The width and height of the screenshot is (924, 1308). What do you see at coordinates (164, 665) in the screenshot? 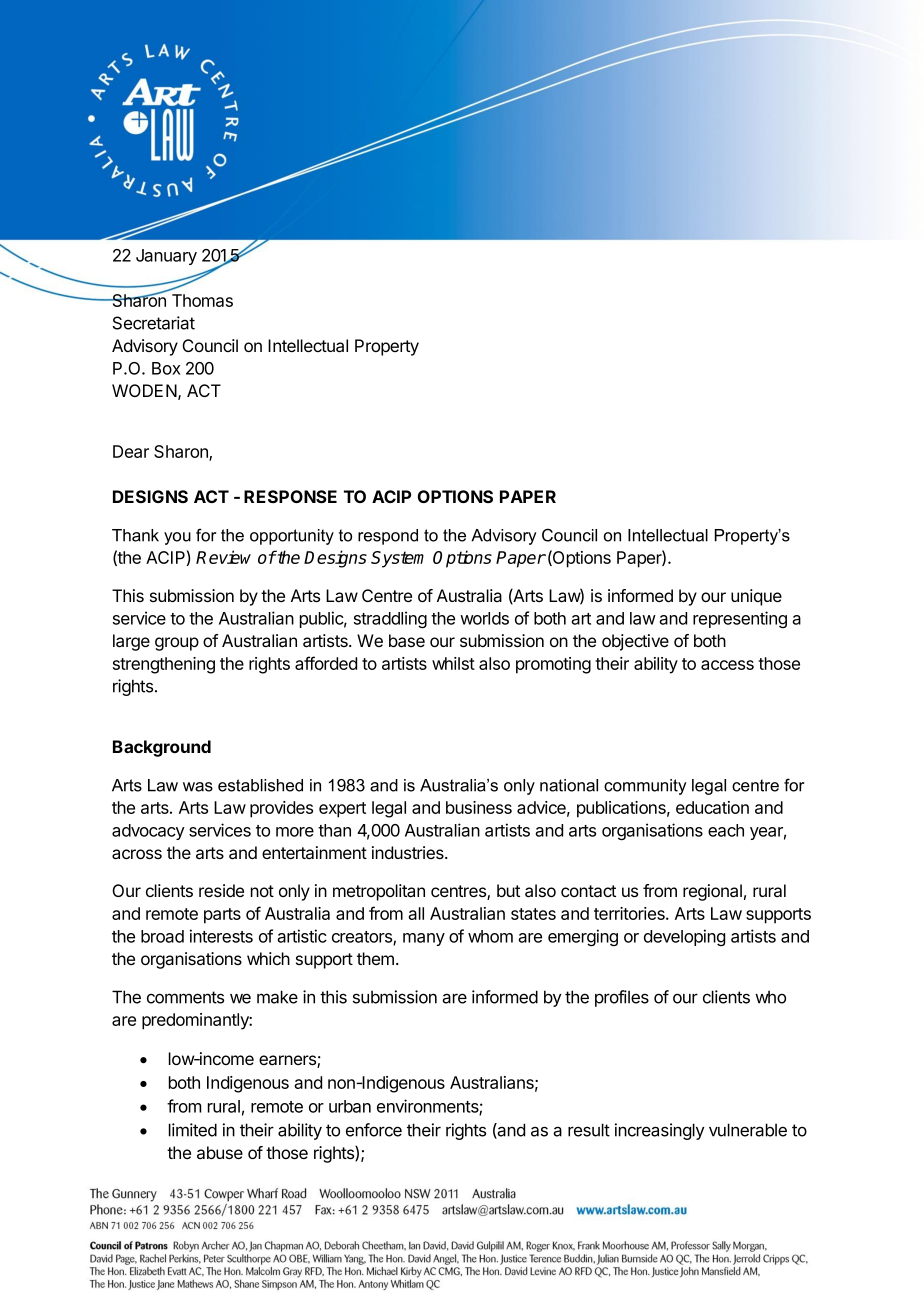
I see `strengthening` at bounding box center [164, 665].
